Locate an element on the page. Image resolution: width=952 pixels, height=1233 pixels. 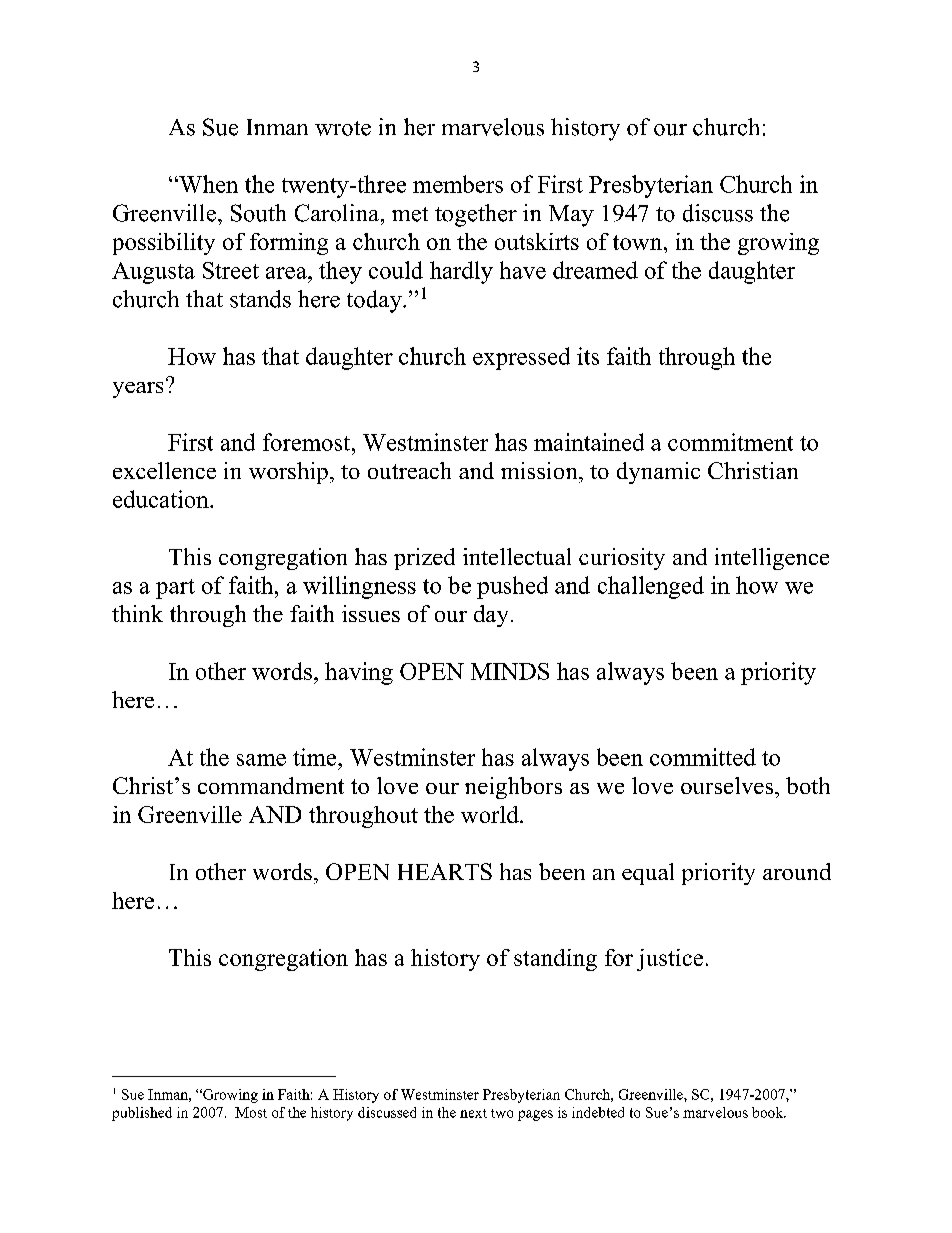
book is located at coordinates (769, 1112).
